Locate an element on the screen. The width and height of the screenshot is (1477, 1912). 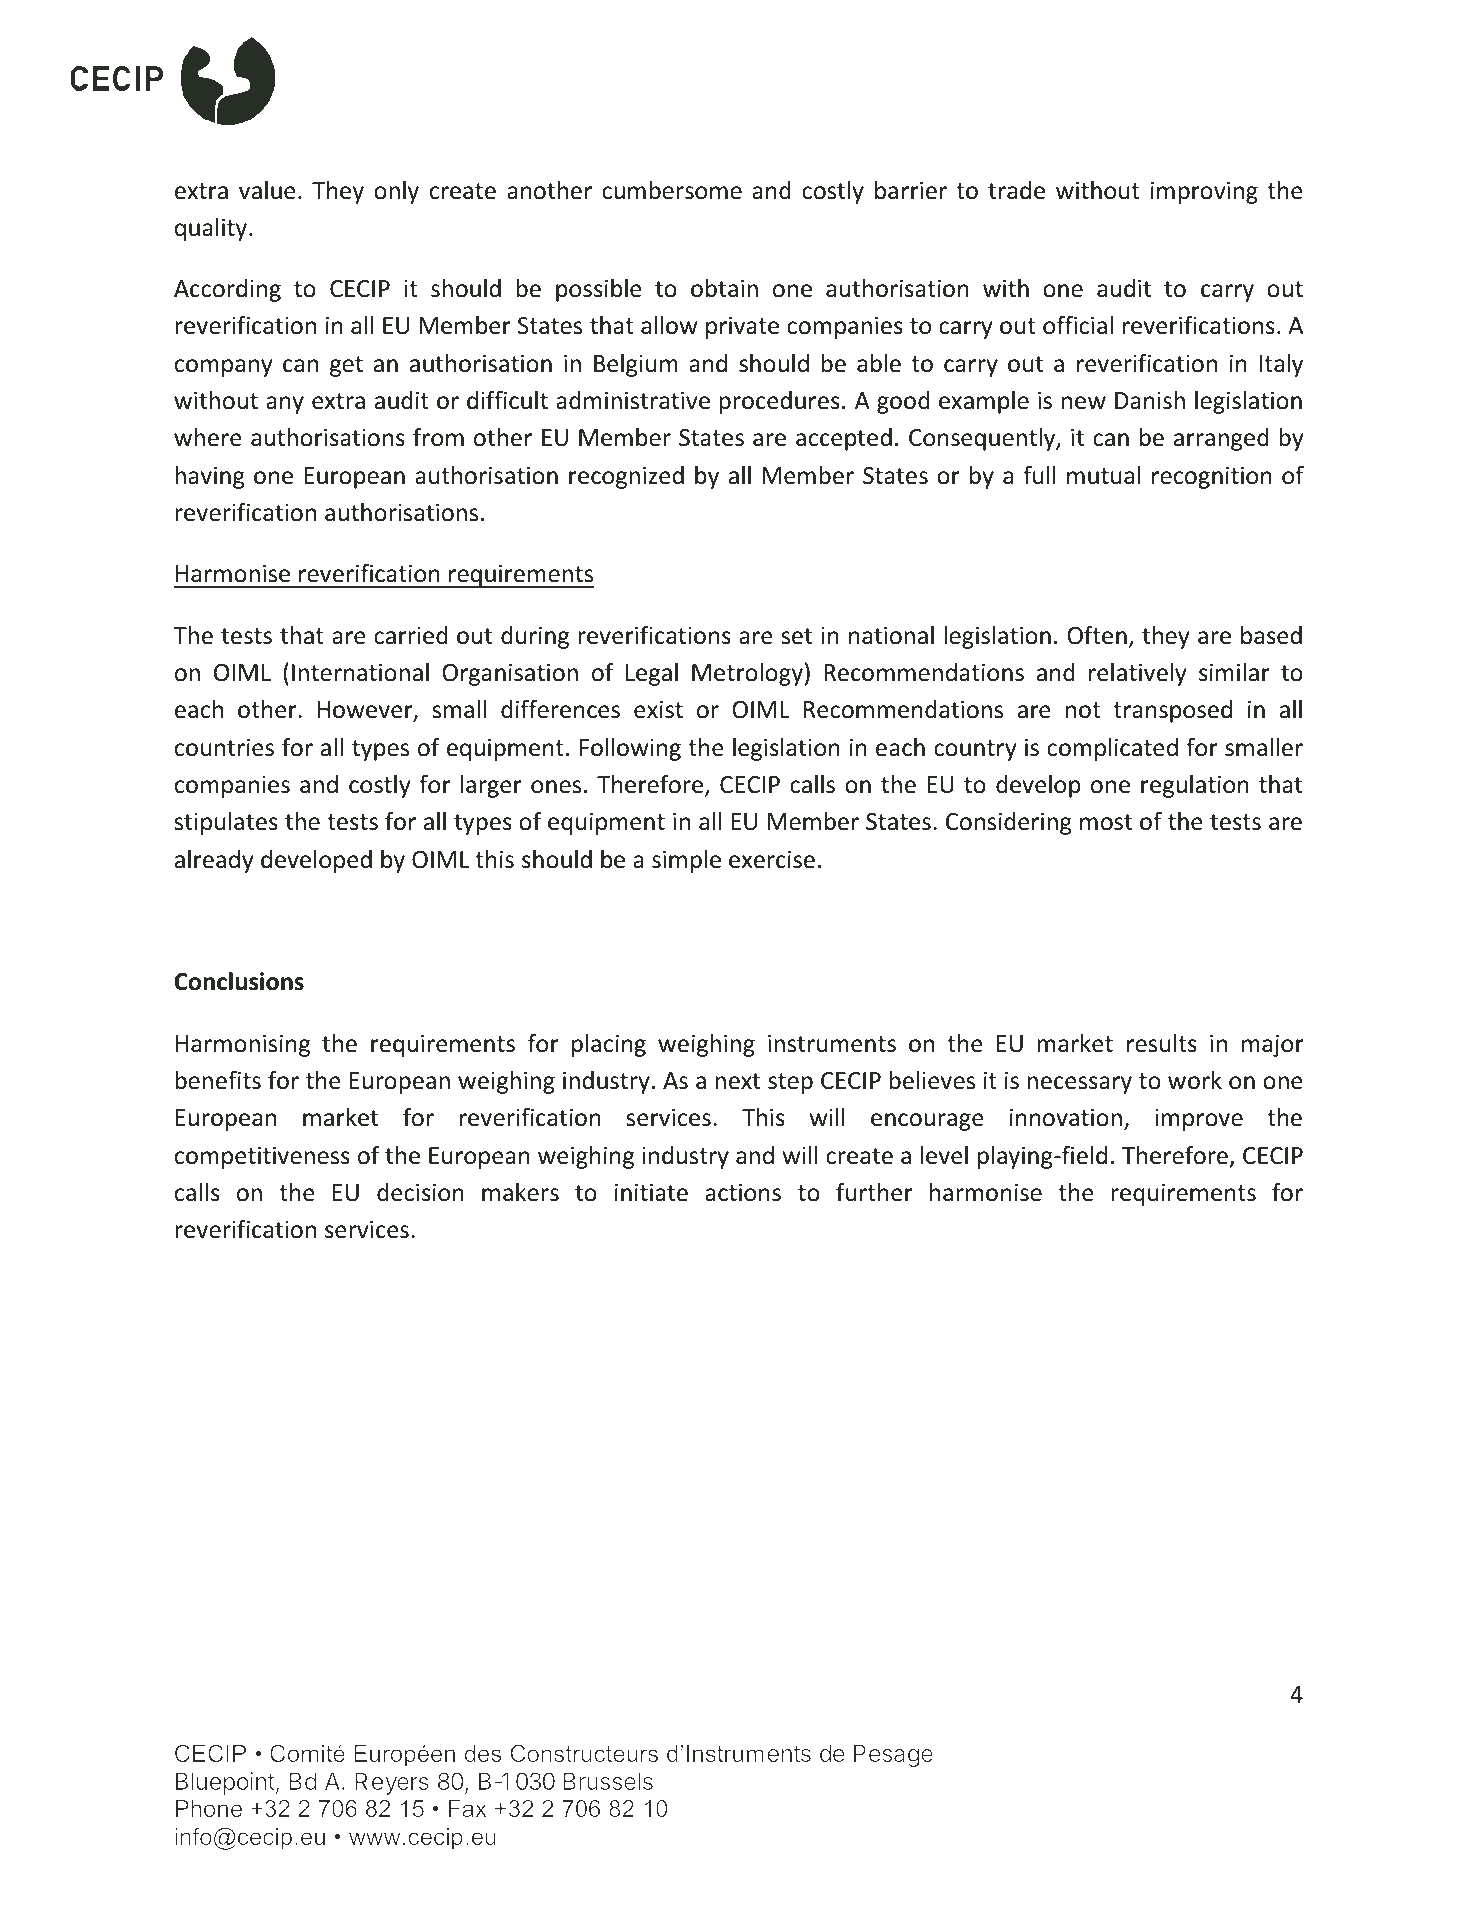
improving is located at coordinates (1204, 192).
